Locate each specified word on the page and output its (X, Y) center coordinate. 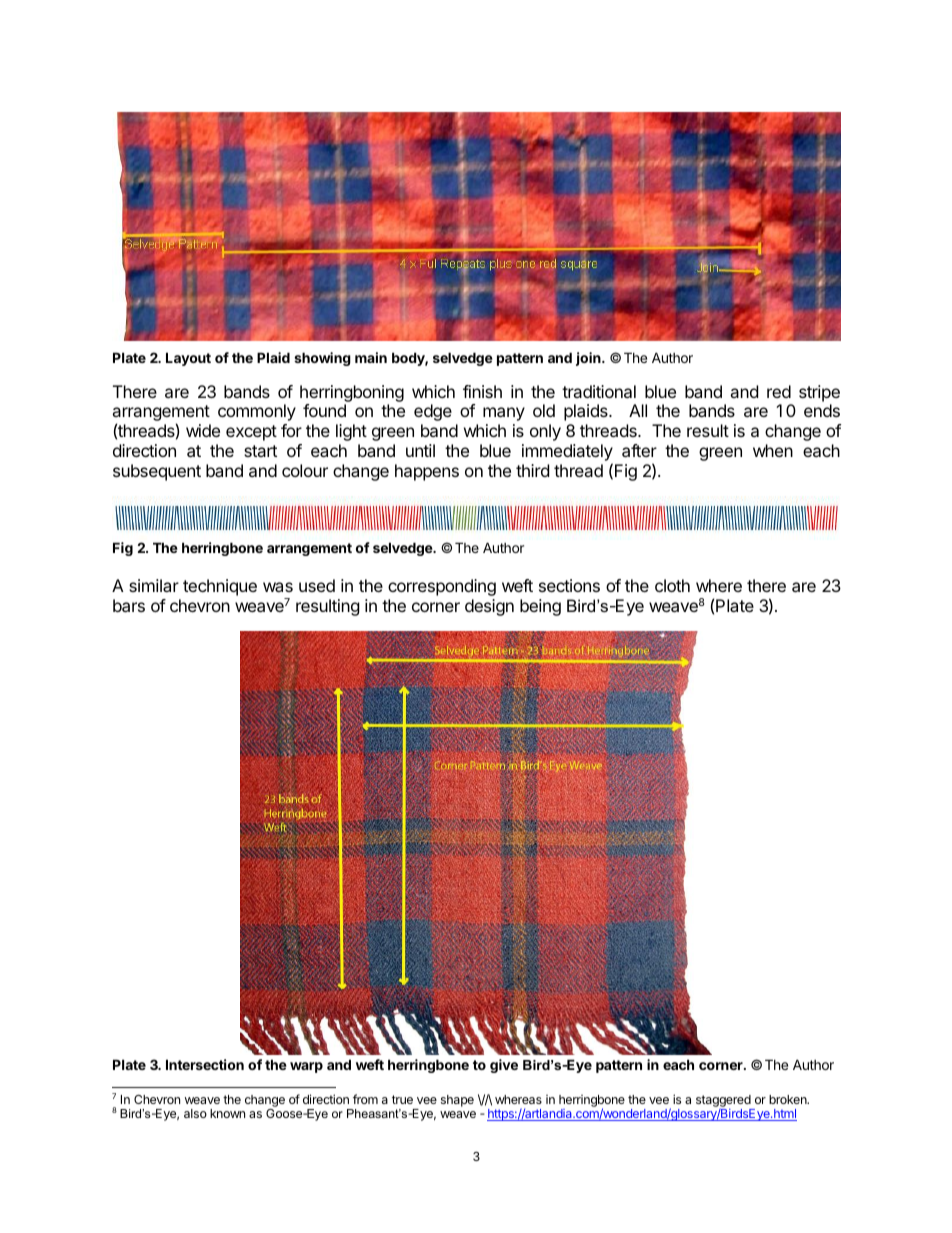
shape (457, 1101)
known (227, 1113)
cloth (672, 585)
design (489, 607)
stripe (819, 393)
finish (482, 391)
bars (129, 605)
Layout (188, 359)
